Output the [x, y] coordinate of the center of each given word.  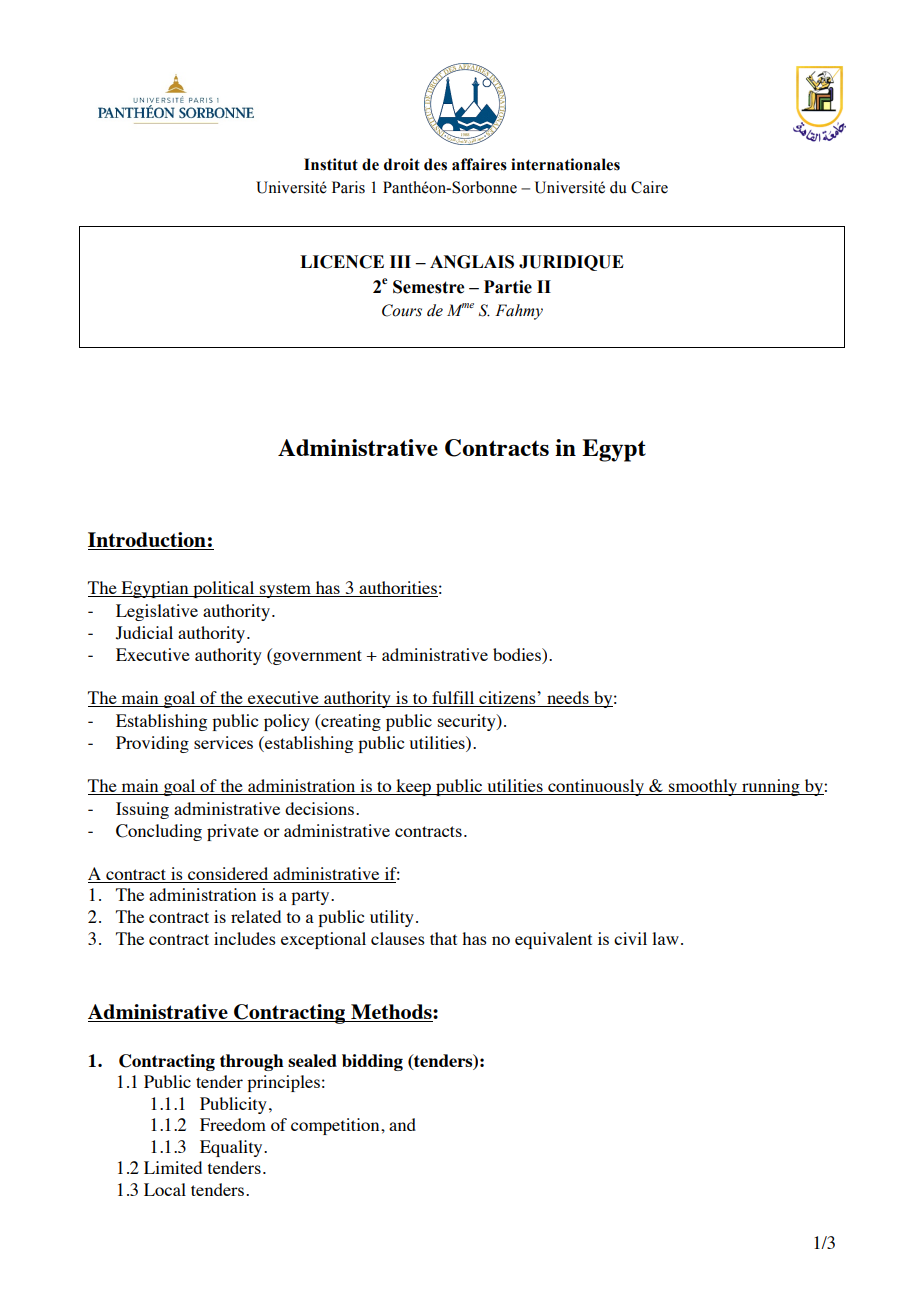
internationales [565, 164]
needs [568, 699]
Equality [232, 1148]
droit [402, 164]
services [223, 742]
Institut [331, 164]
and [402, 1124]
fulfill [453, 699]
